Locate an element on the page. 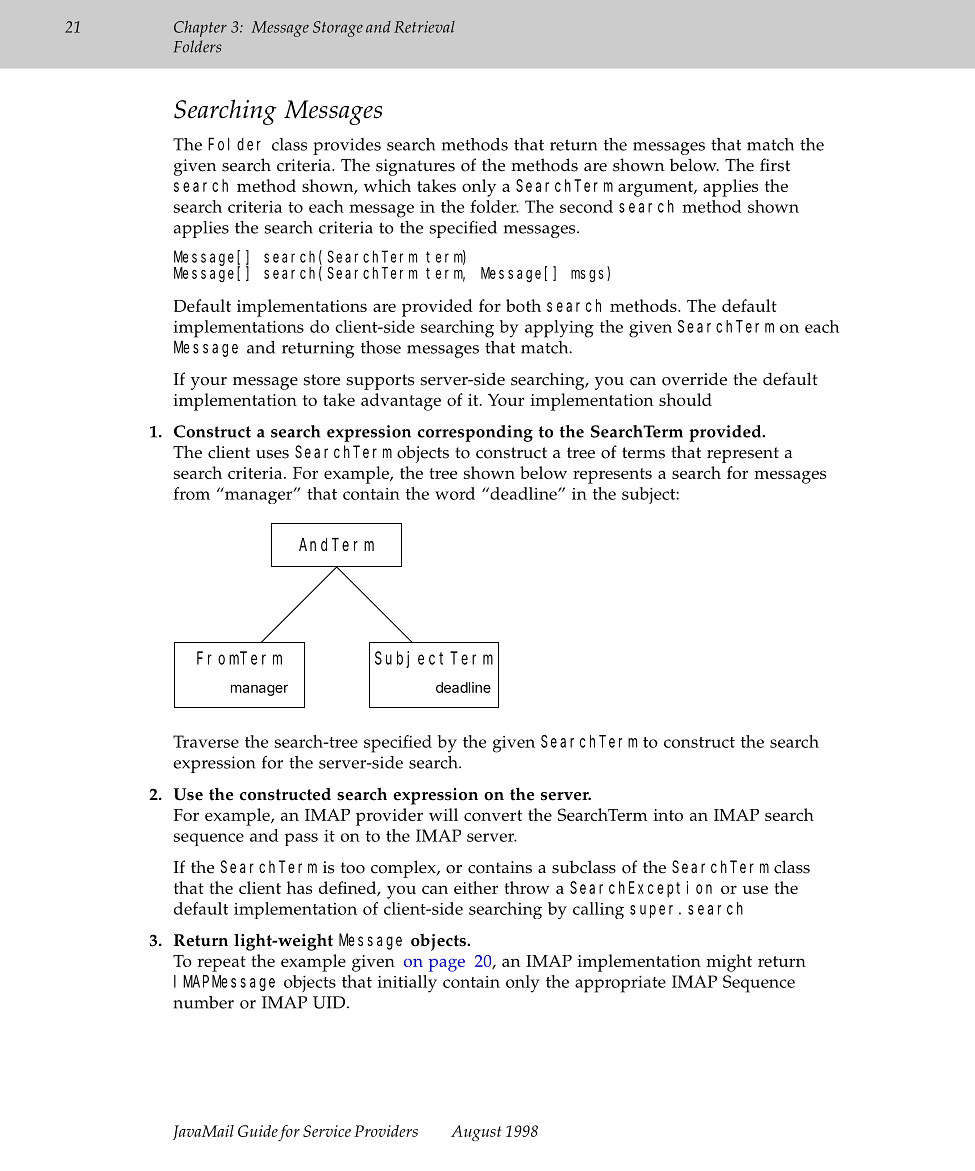  Storage is located at coordinates (338, 29).
